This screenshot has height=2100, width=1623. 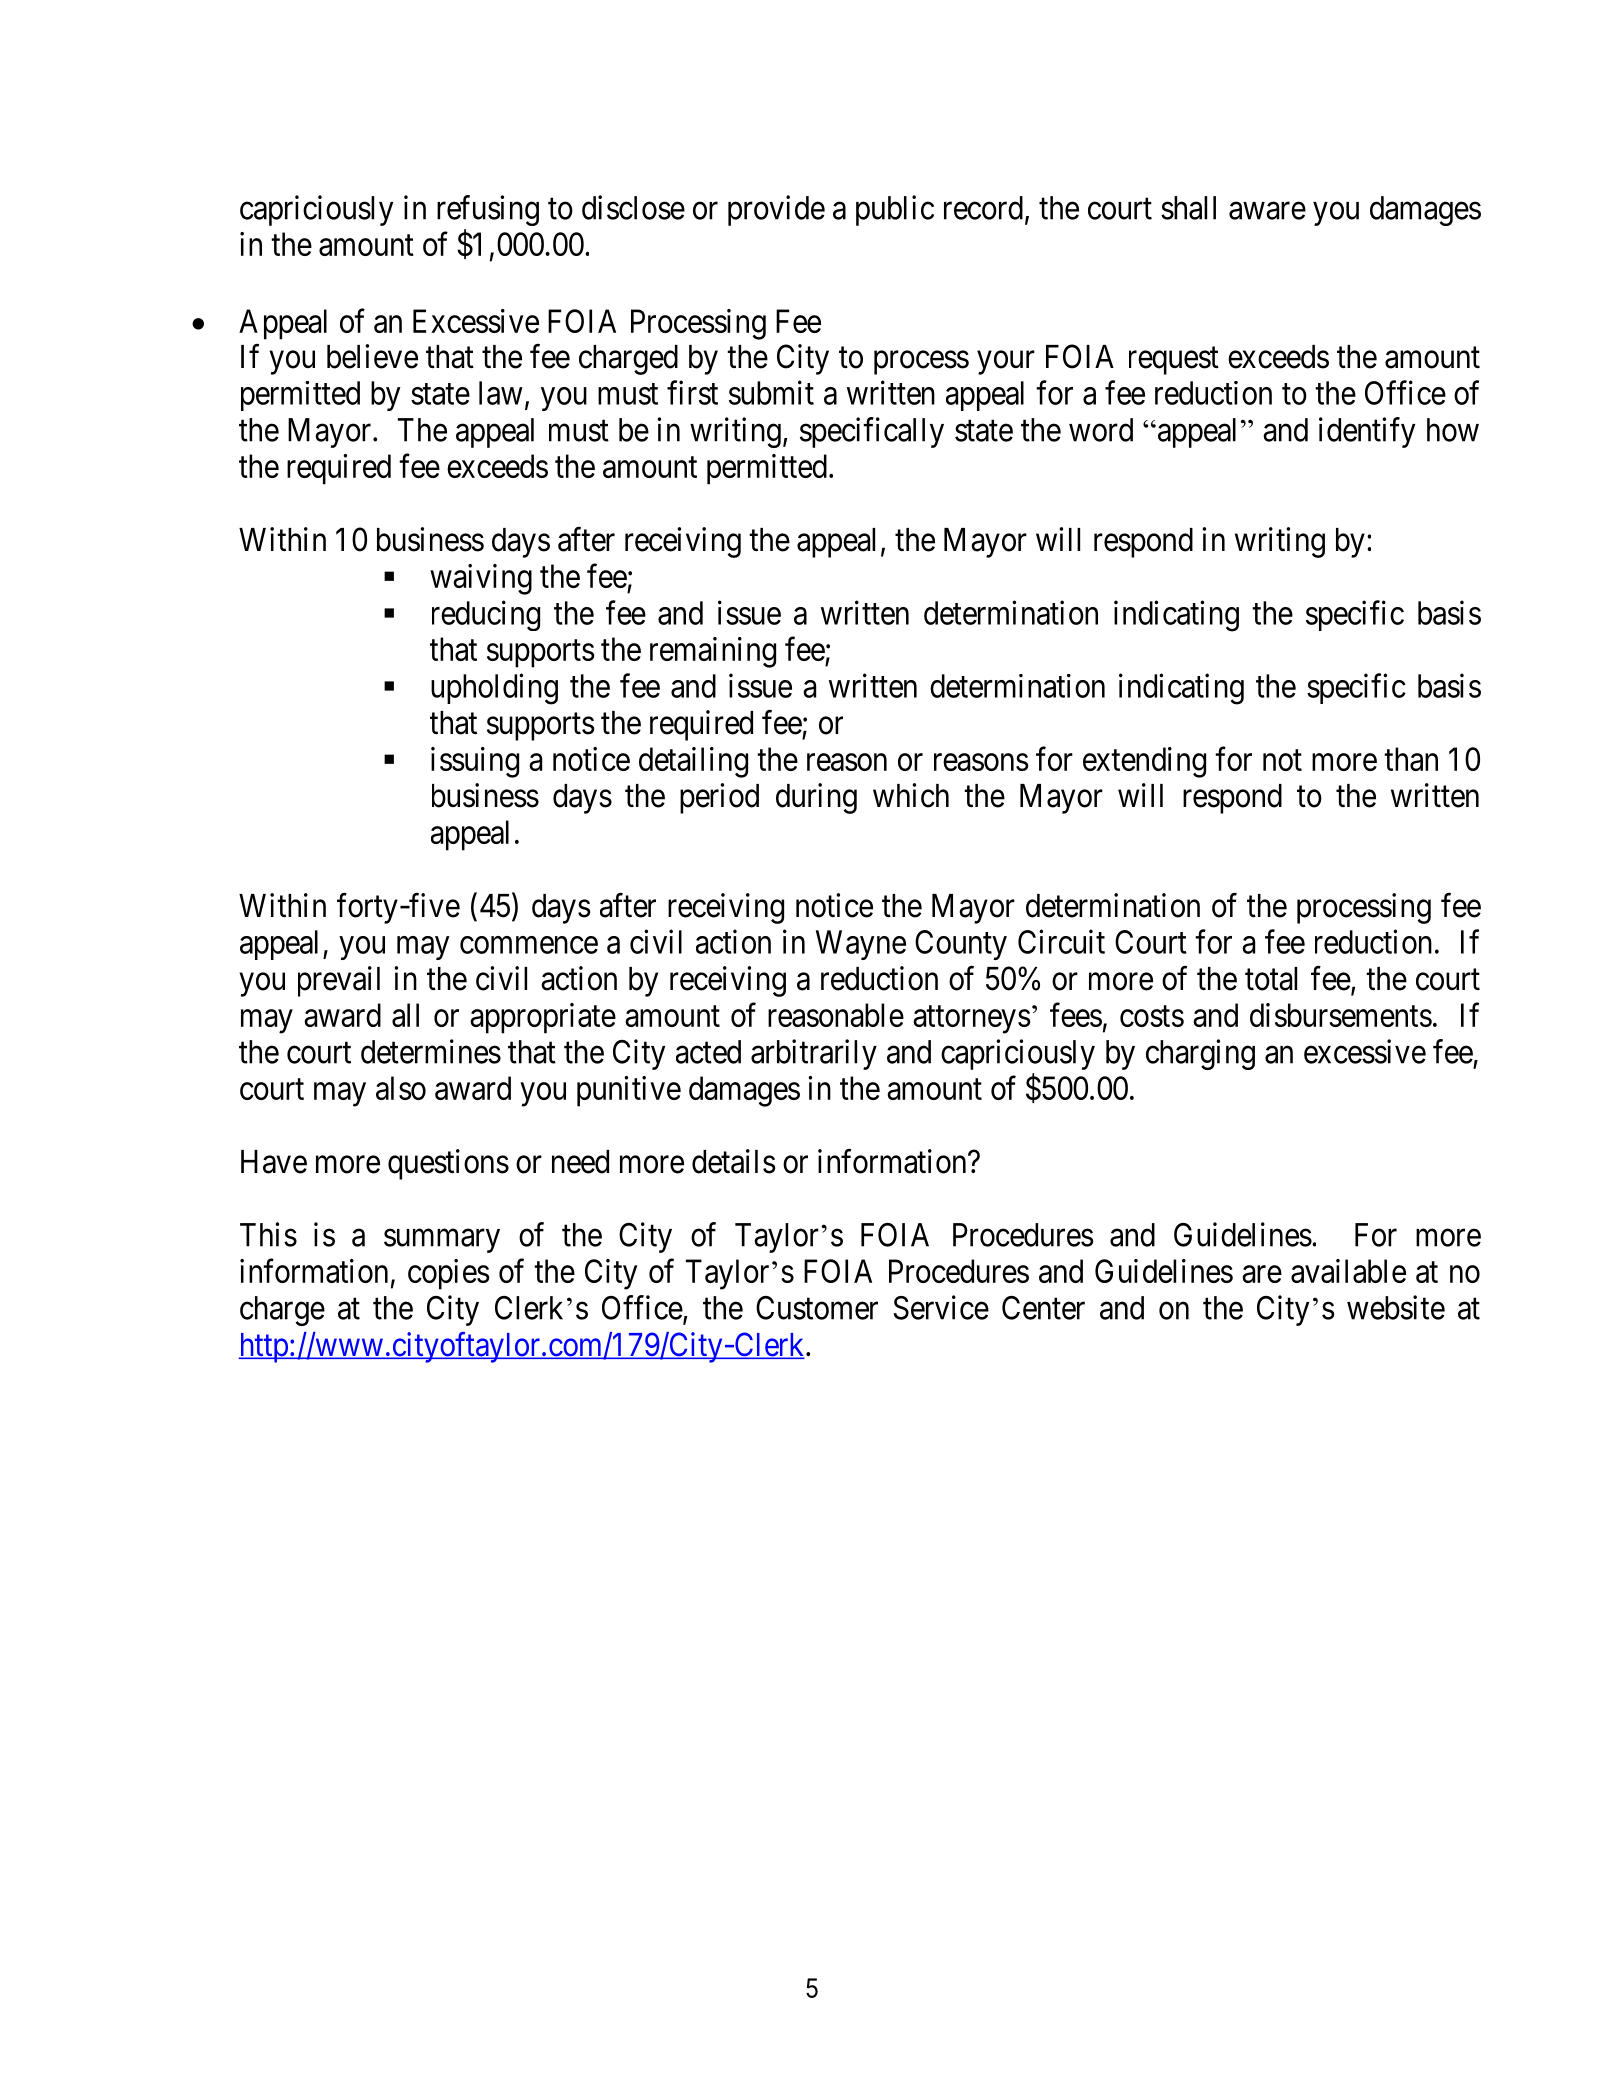 What do you see at coordinates (475, 762) in the screenshot?
I see `issuing` at bounding box center [475, 762].
